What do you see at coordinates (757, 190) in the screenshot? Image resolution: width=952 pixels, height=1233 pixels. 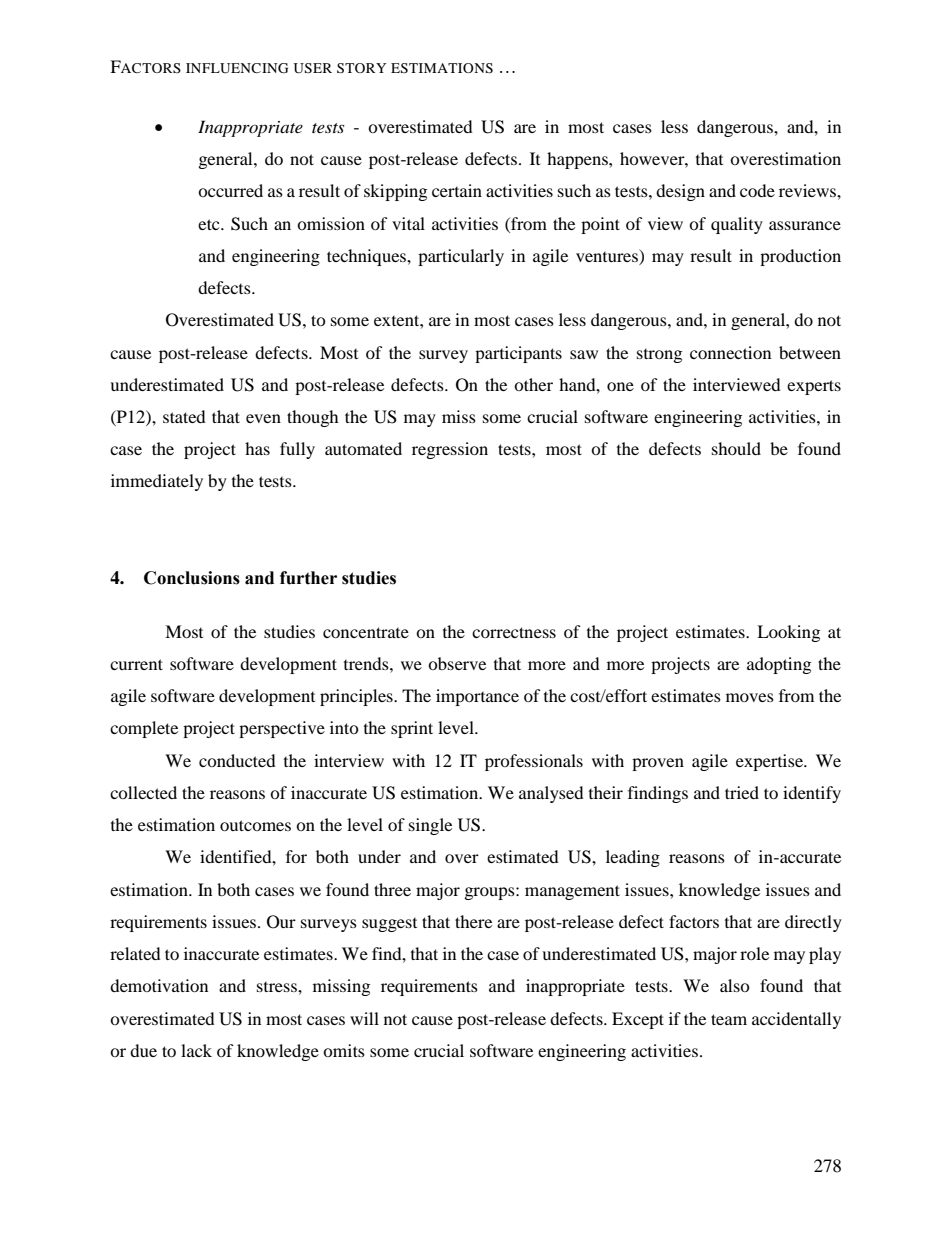 I see `code` at bounding box center [757, 190].
